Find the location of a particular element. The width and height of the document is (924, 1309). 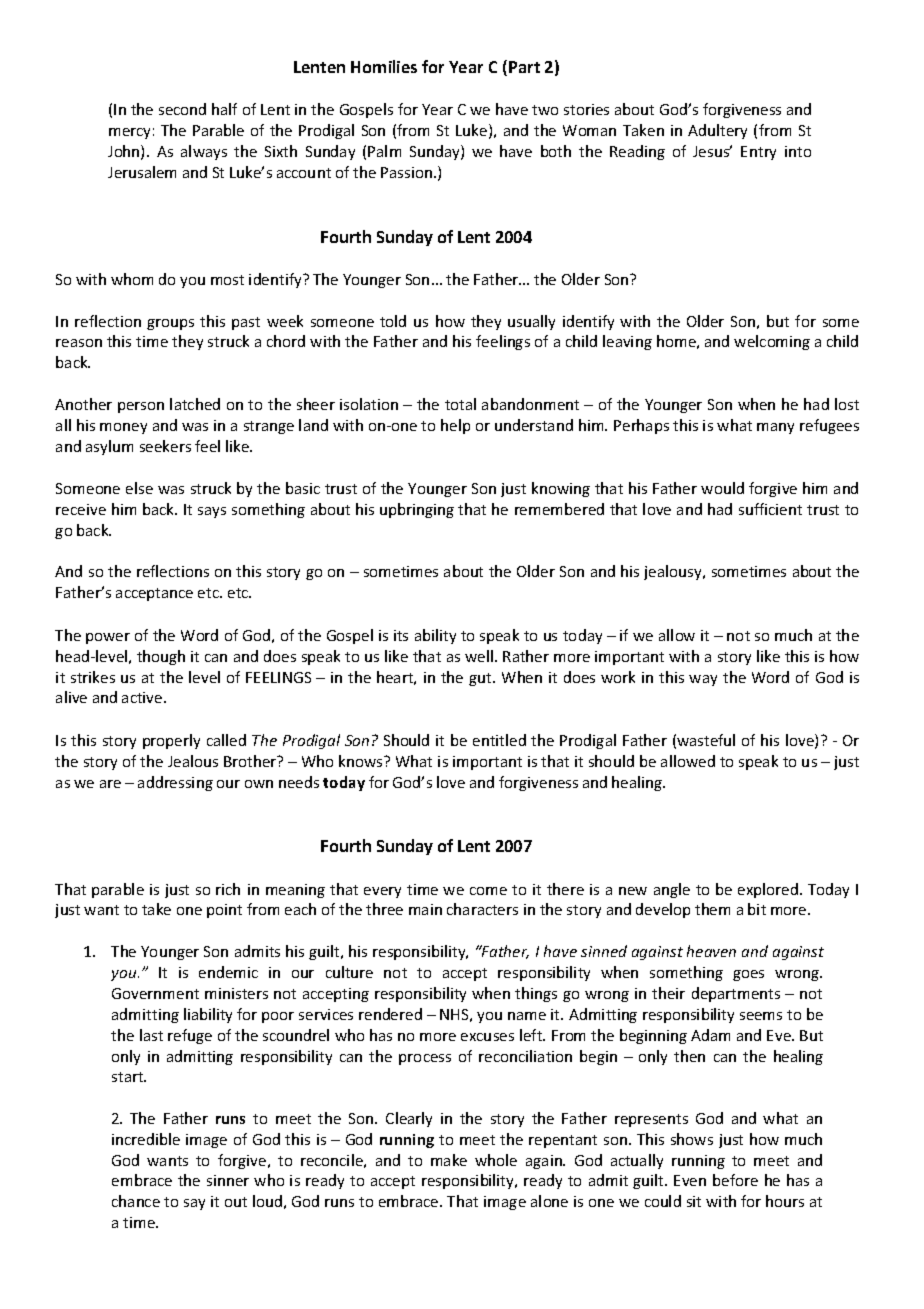

well is located at coordinates (479, 656).
